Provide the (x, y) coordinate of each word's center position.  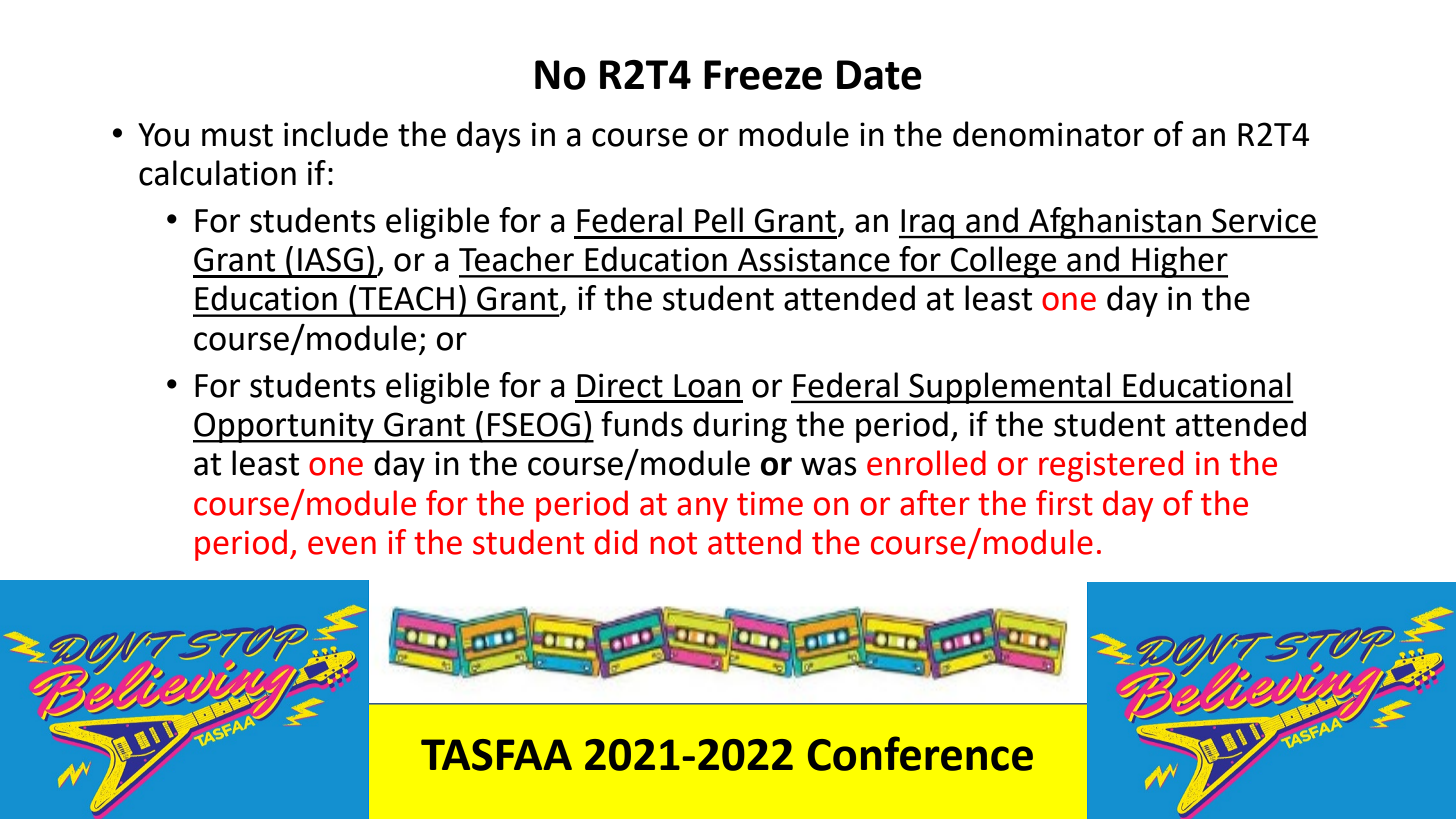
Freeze (763, 75)
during (740, 427)
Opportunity (284, 427)
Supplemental (1010, 388)
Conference (920, 753)
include (336, 134)
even (342, 545)
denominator (1048, 134)
